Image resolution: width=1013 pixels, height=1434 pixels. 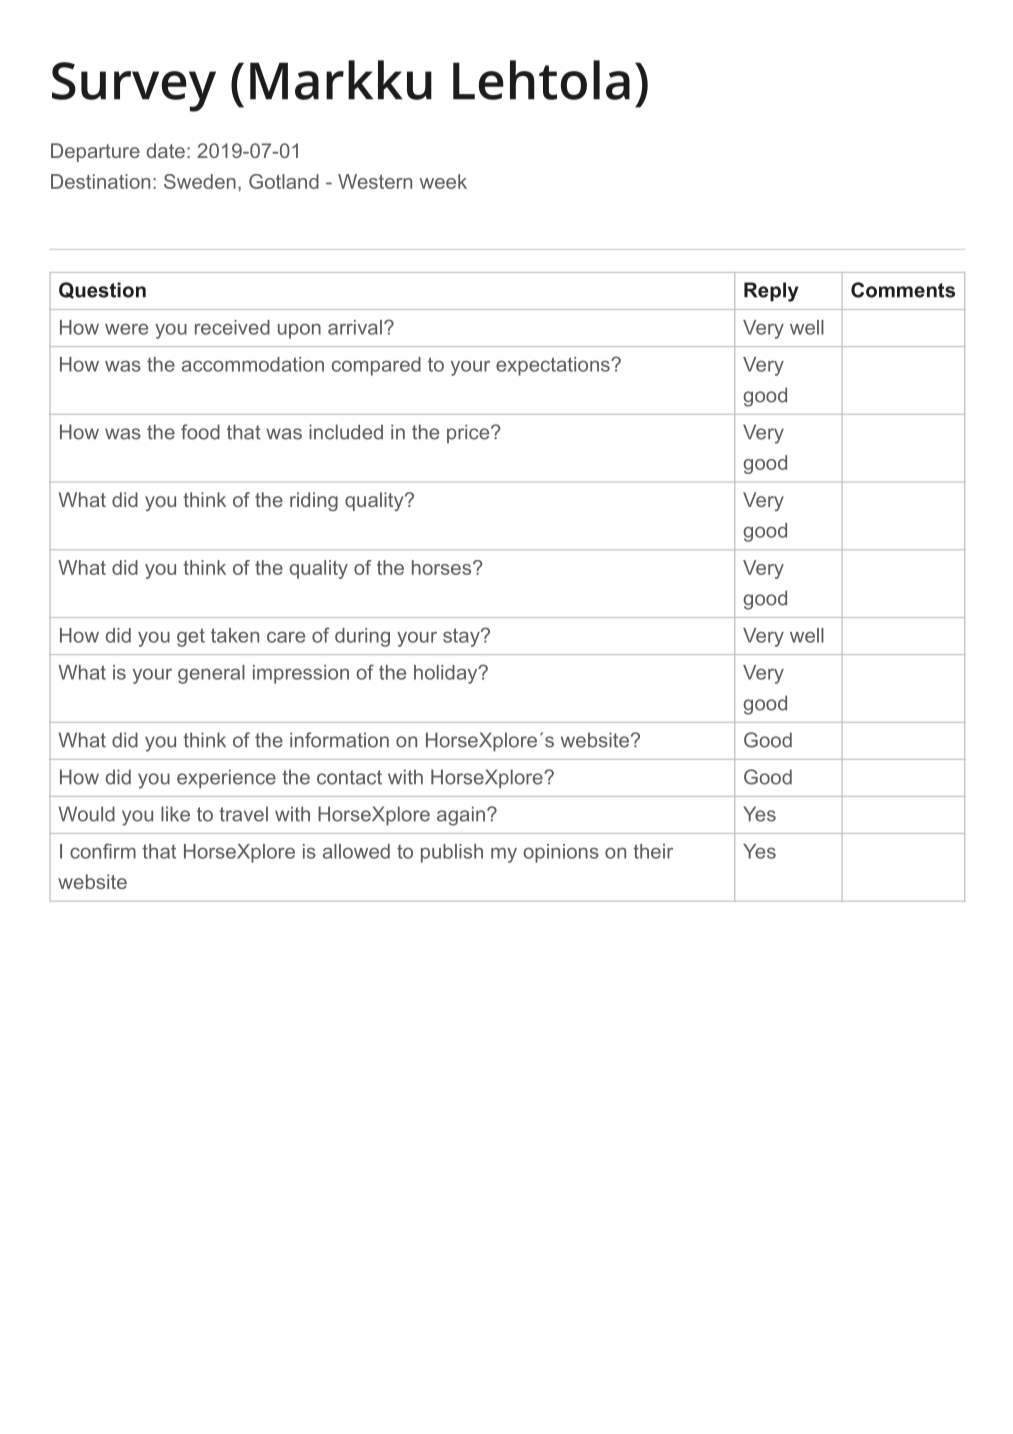 What do you see at coordinates (903, 290) in the page?
I see `Comments` at bounding box center [903, 290].
